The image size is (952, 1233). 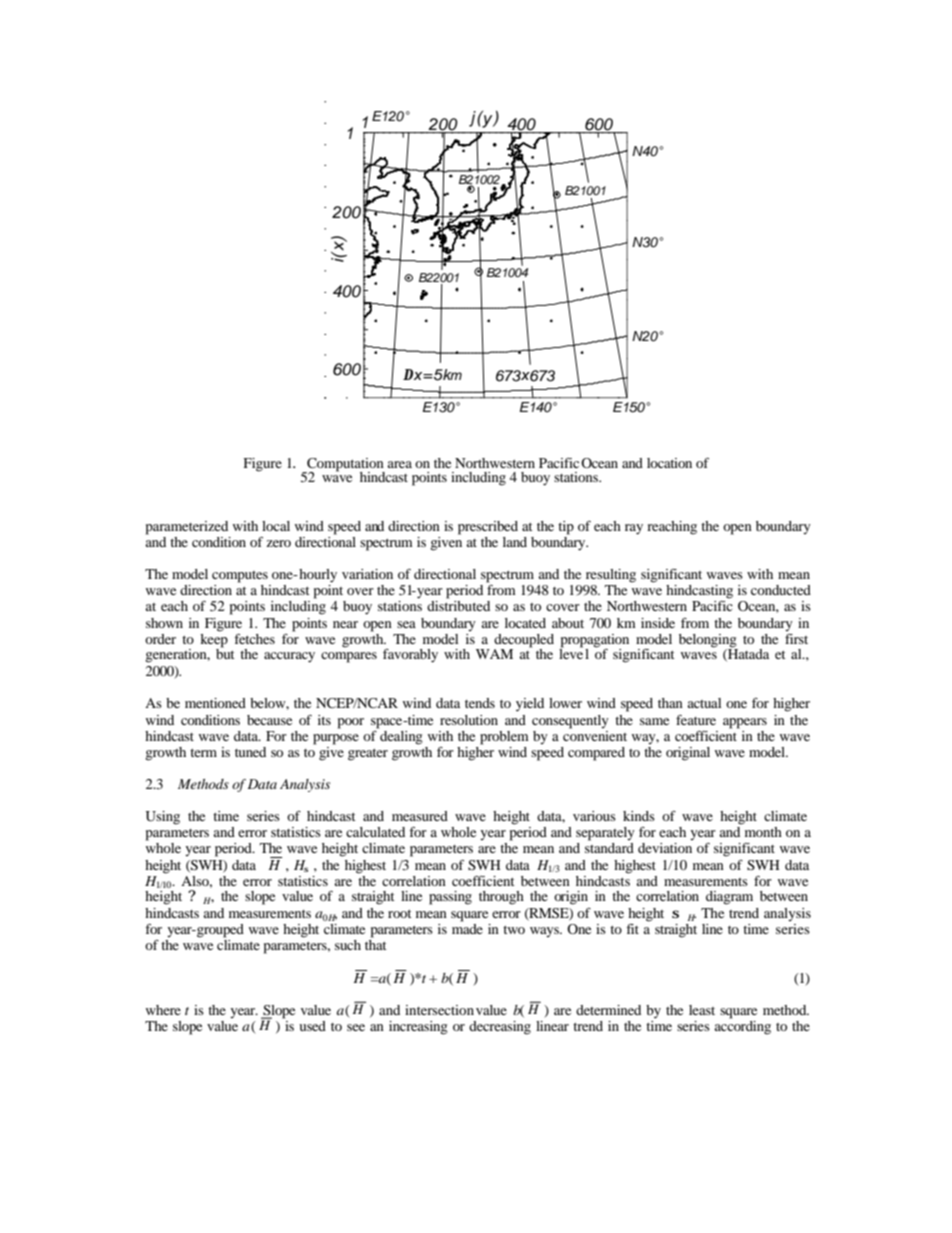 What do you see at coordinates (399, 464) in the image?
I see `area` at bounding box center [399, 464].
